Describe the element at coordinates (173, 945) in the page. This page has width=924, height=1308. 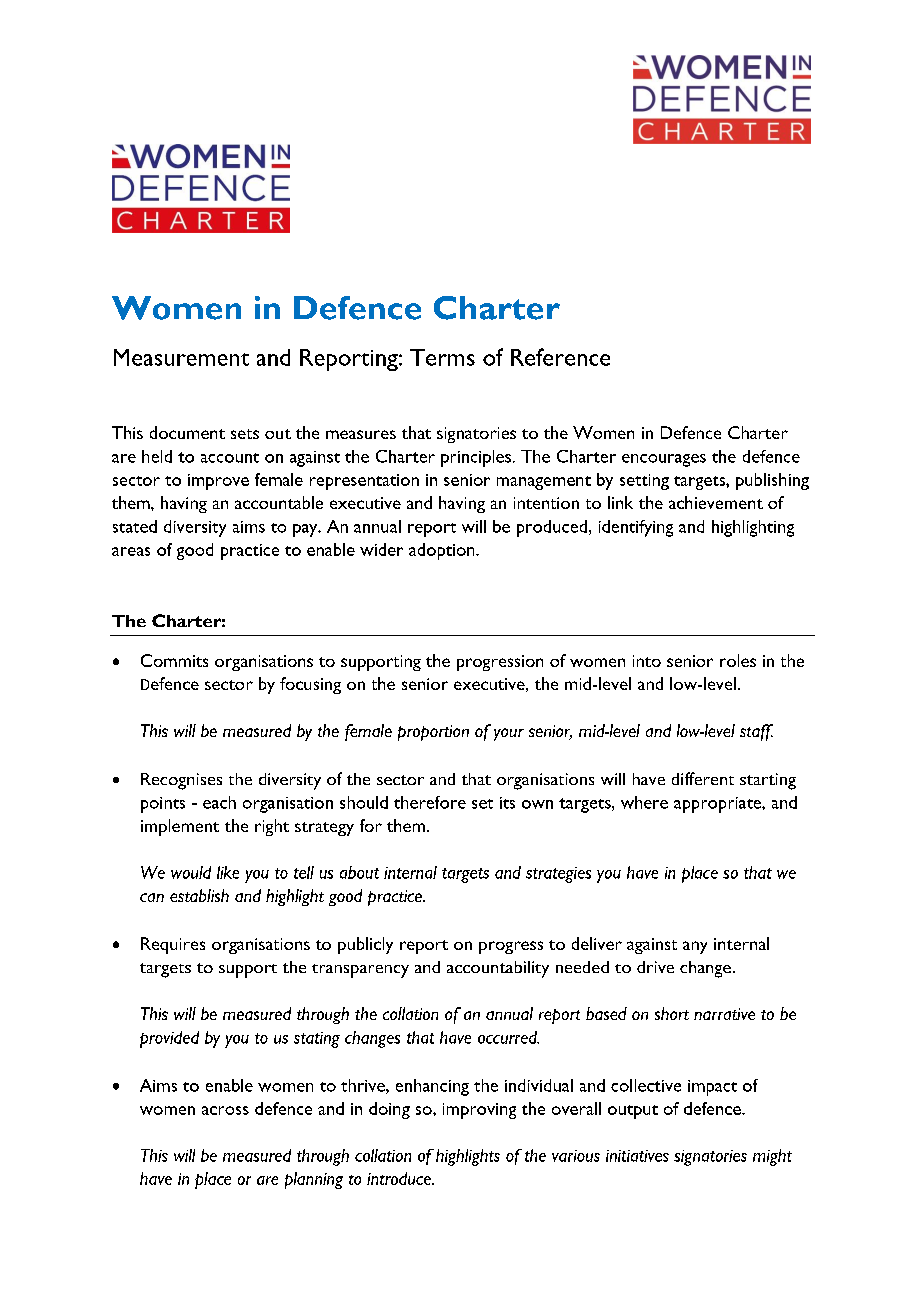
I see `Requires` at that location.
